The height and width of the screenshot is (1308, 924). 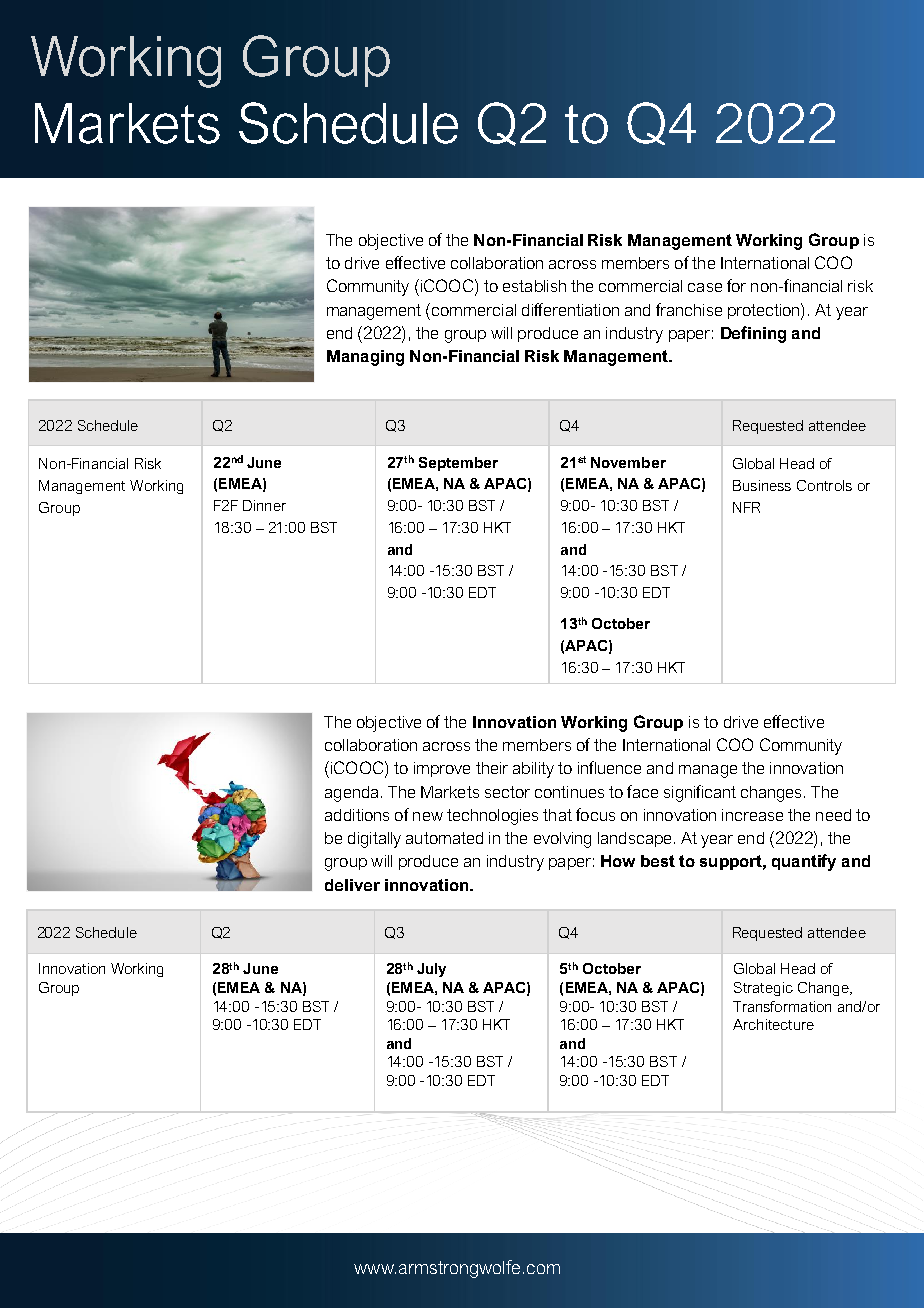 What do you see at coordinates (752, 815) in the screenshot?
I see `increase` at bounding box center [752, 815].
